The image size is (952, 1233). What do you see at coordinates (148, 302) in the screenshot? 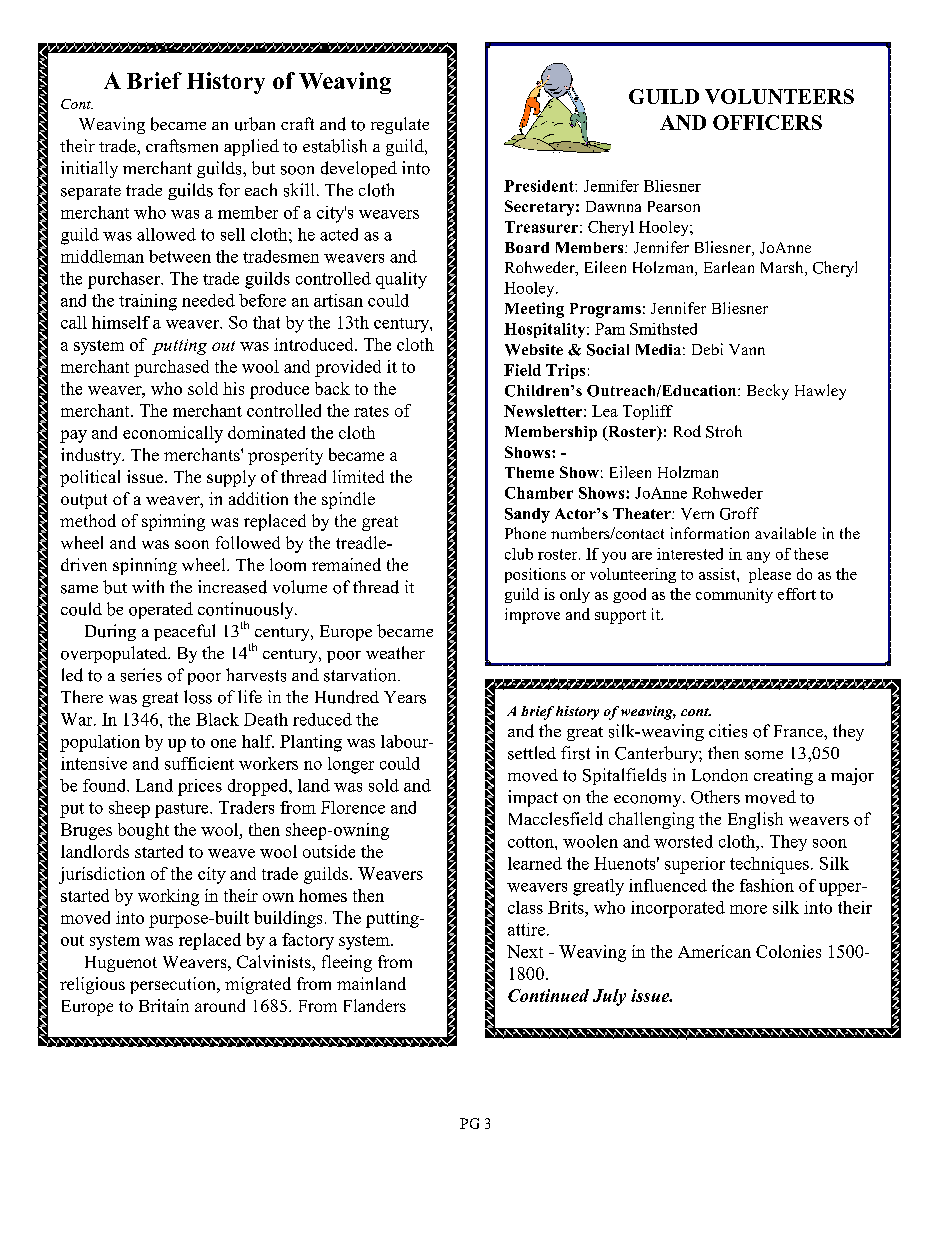
I see `training` at bounding box center [148, 302].
